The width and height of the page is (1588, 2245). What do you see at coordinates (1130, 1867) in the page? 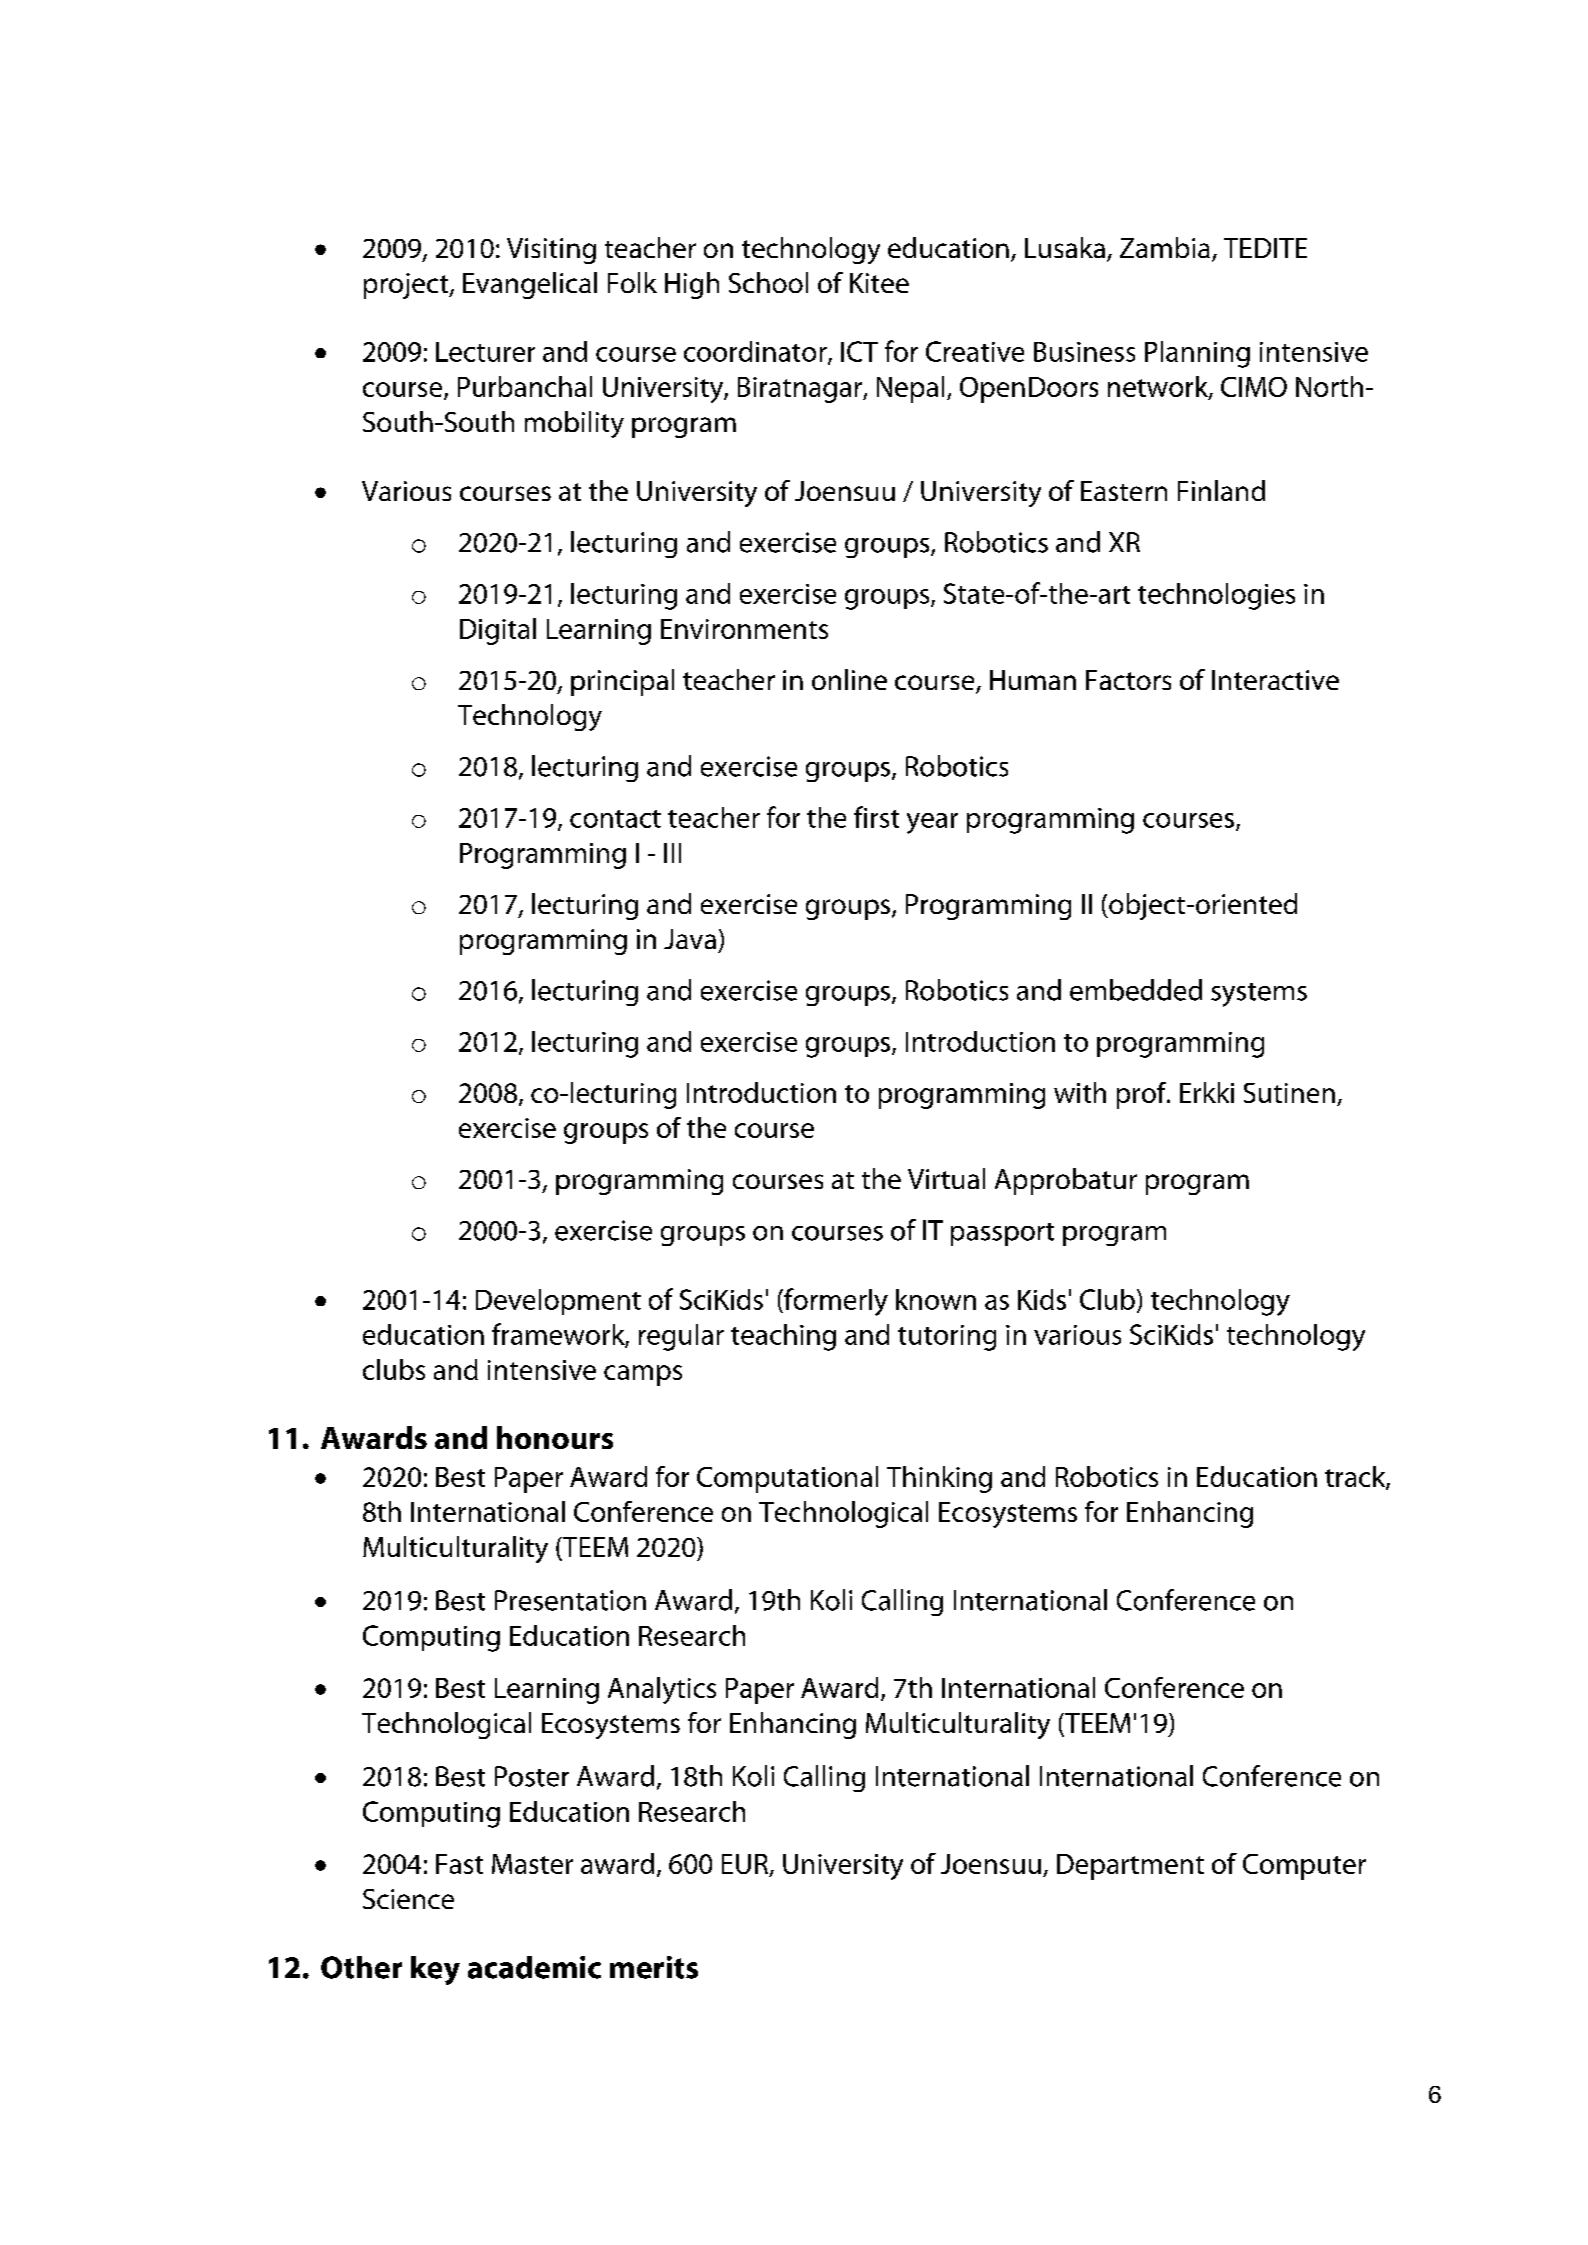
I see `Department` at bounding box center [1130, 1867].
